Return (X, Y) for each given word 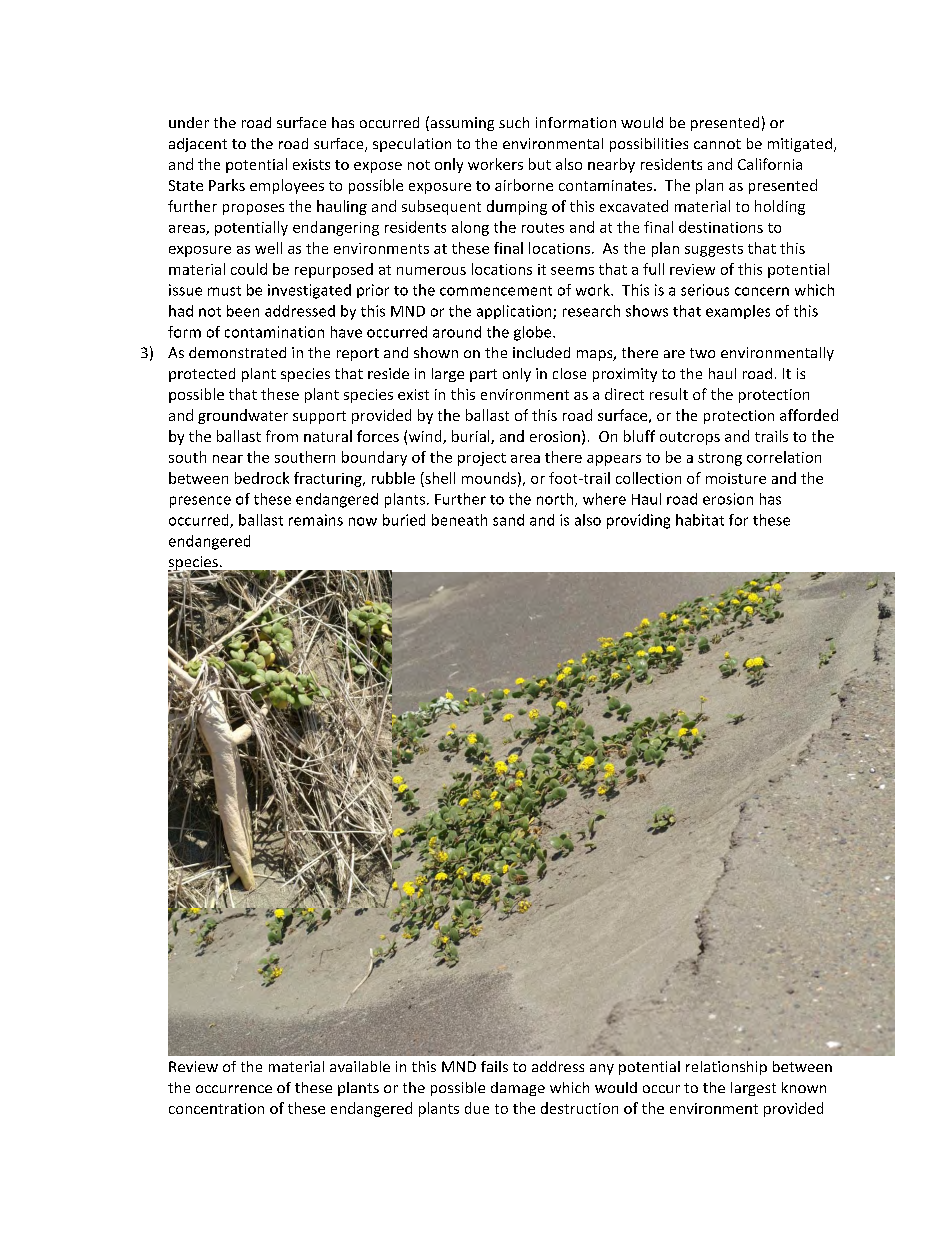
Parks (227, 185)
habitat (700, 520)
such (514, 122)
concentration (216, 1108)
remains (316, 520)
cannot (717, 144)
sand (508, 520)
